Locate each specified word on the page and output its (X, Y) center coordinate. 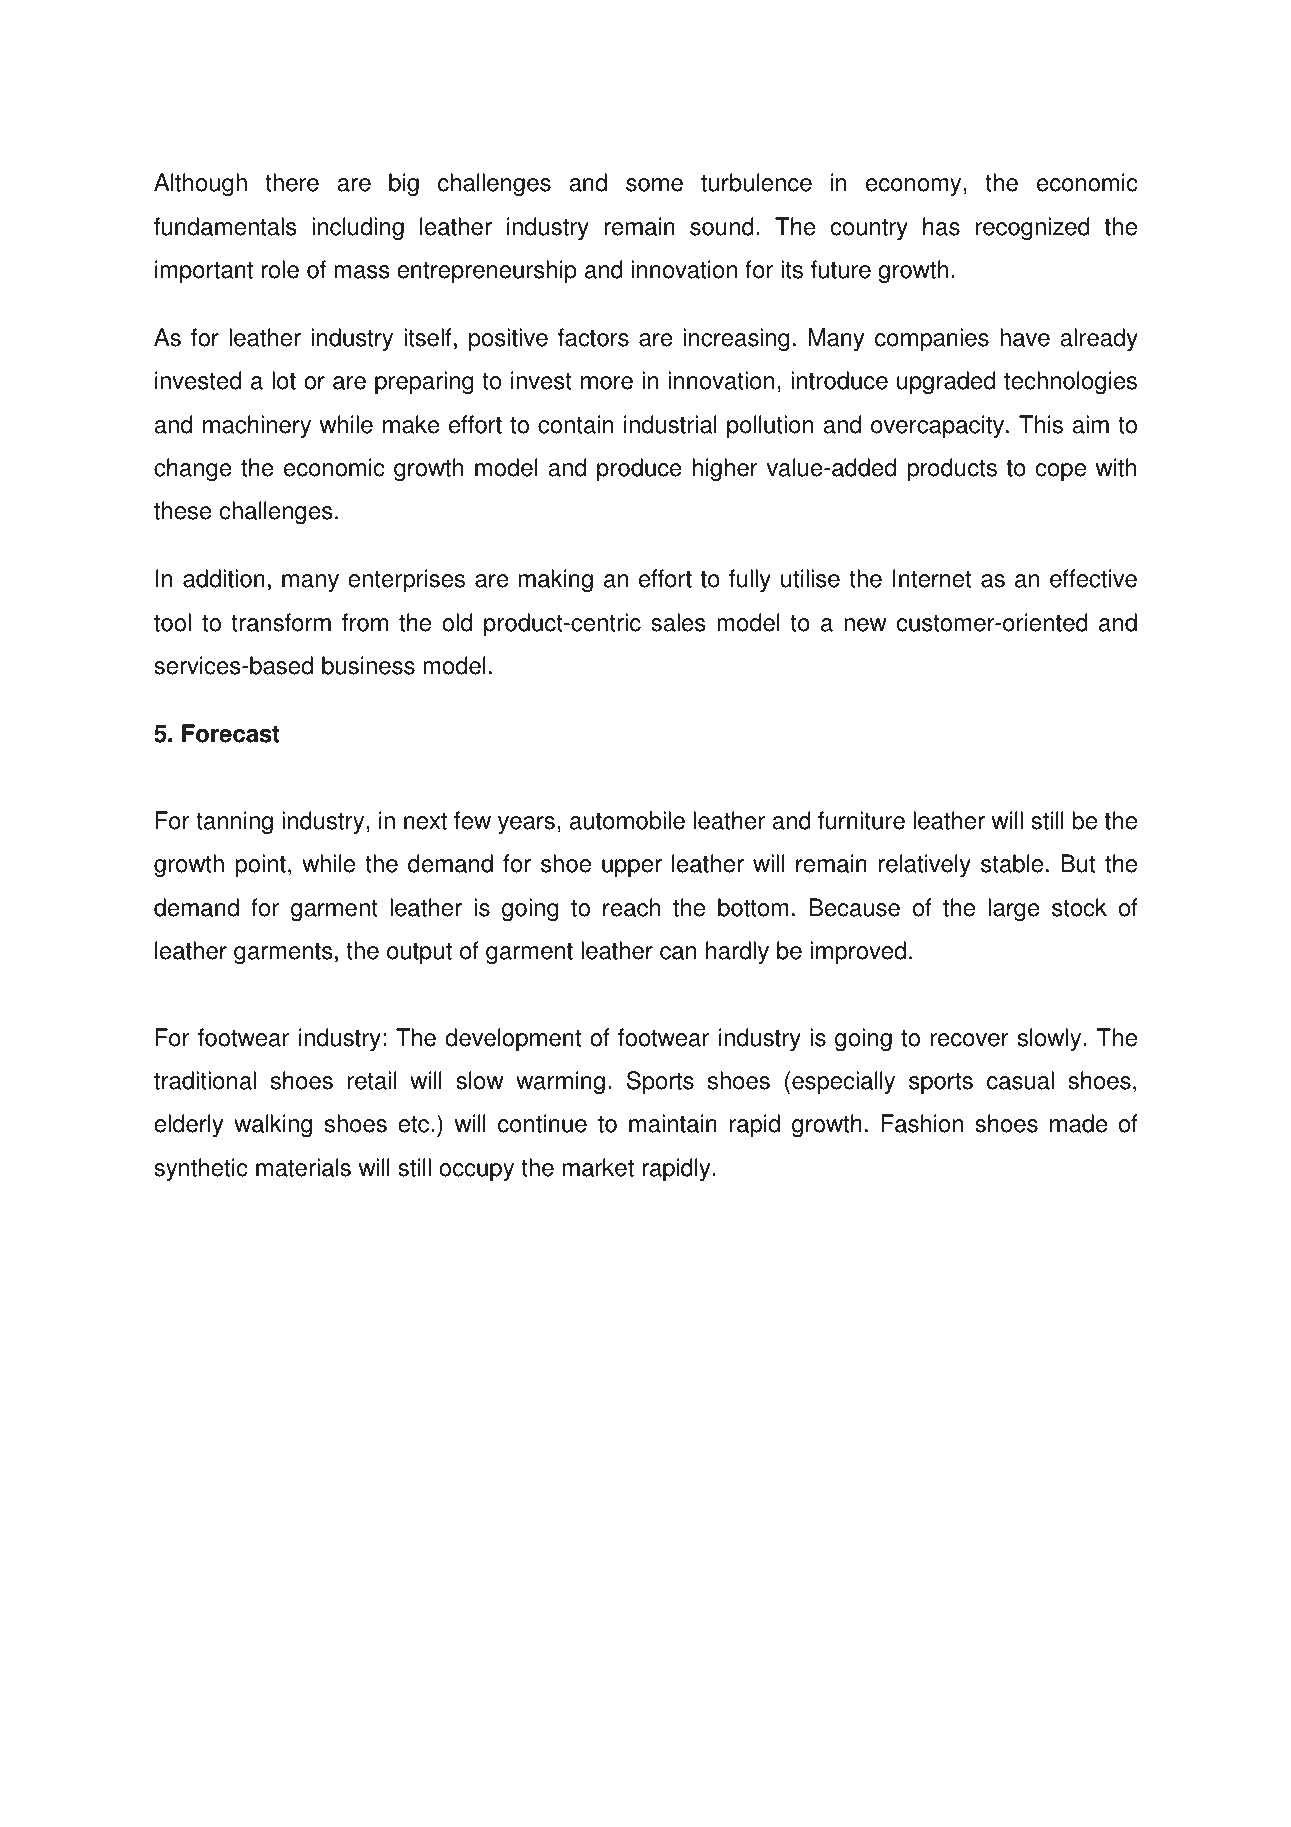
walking (273, 1125)
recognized (1033, 228)
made (1079, 1123)
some (654, 185)
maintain (673, 1123)
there (292, 182)
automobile (627, 820)
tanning (234, 822)
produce (639, 470)
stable (1012, 863)
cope (1061, 472)
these (183, 510)
